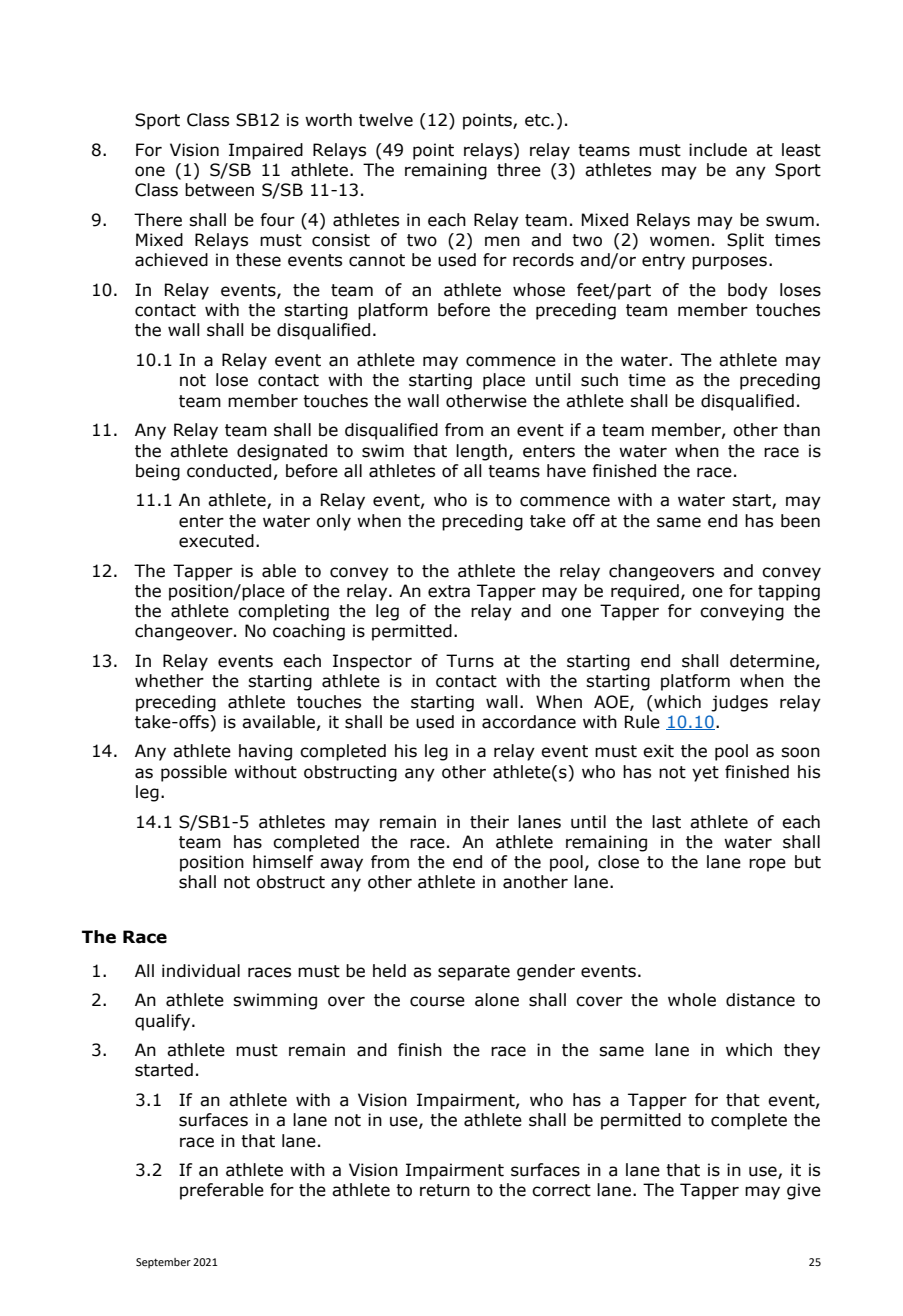 This document has width=903, height=1316. Describe the element at coordinates (163, 1263) in the document. I see `September` at that location.
